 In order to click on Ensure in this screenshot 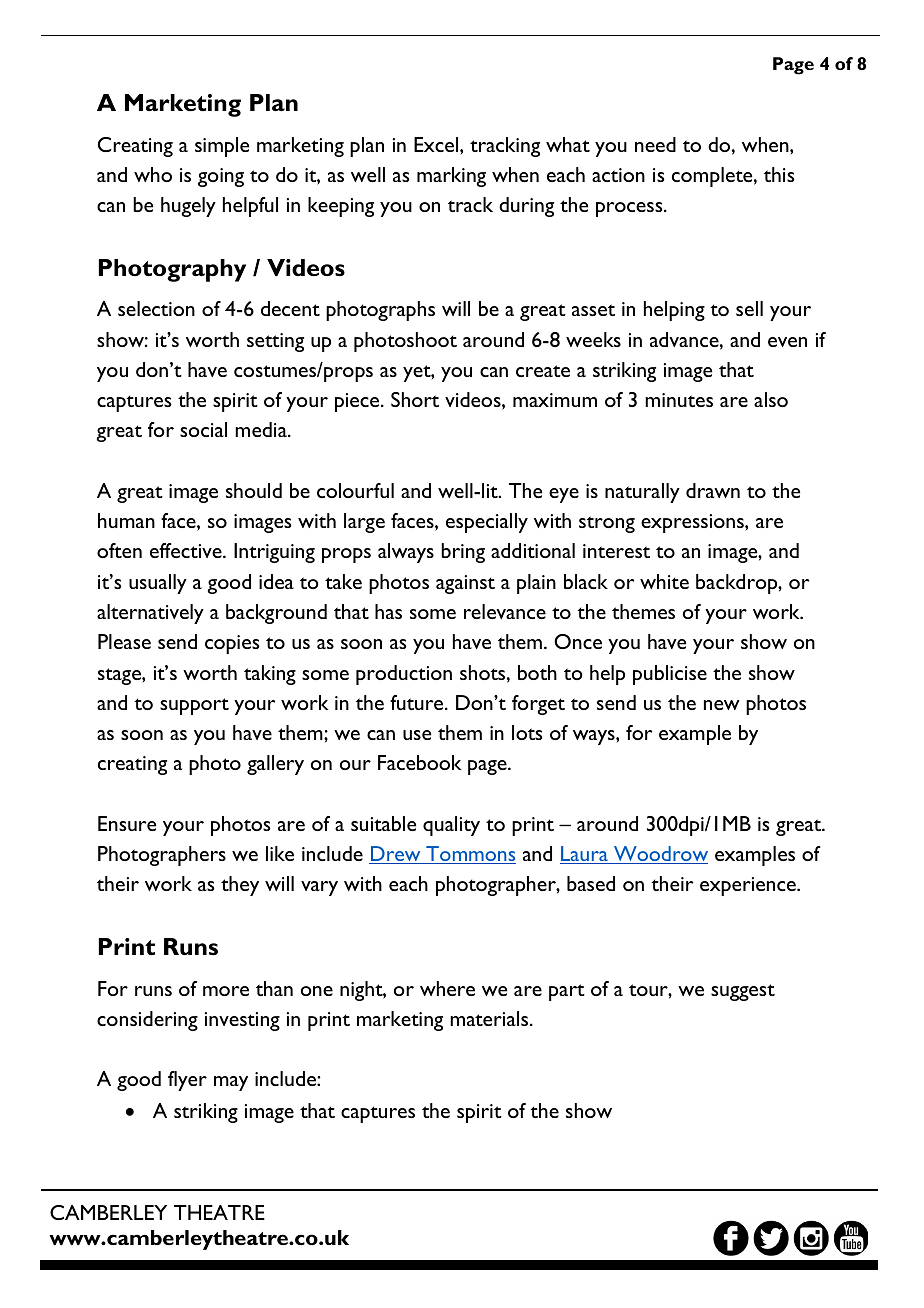, I will do `click(127, 823)`.
